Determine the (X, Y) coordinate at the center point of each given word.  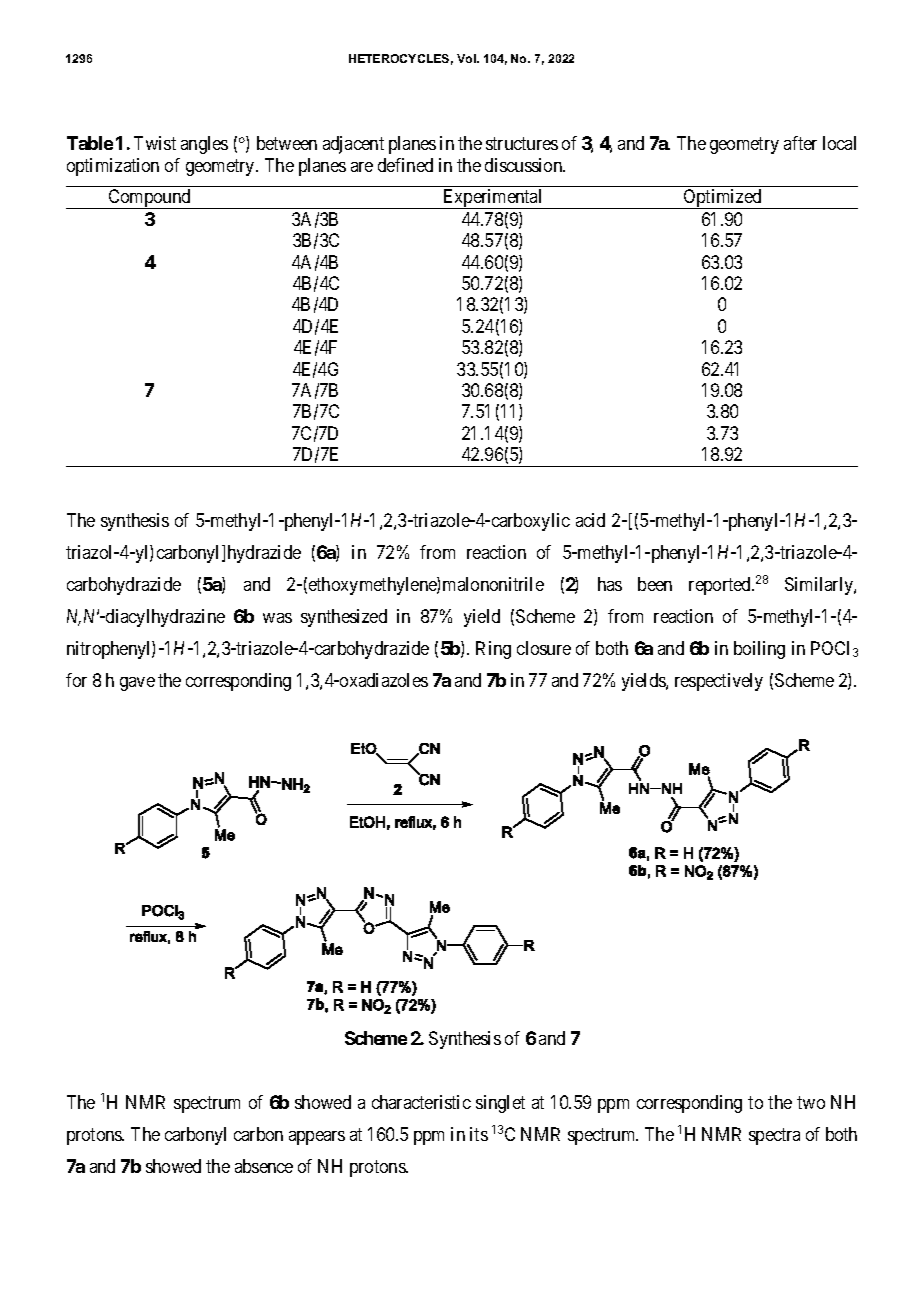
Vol (467, 58)
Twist (155, 143)
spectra (774, 1136)
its (479, 1134)
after (800, 143)
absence (264, 1166)
